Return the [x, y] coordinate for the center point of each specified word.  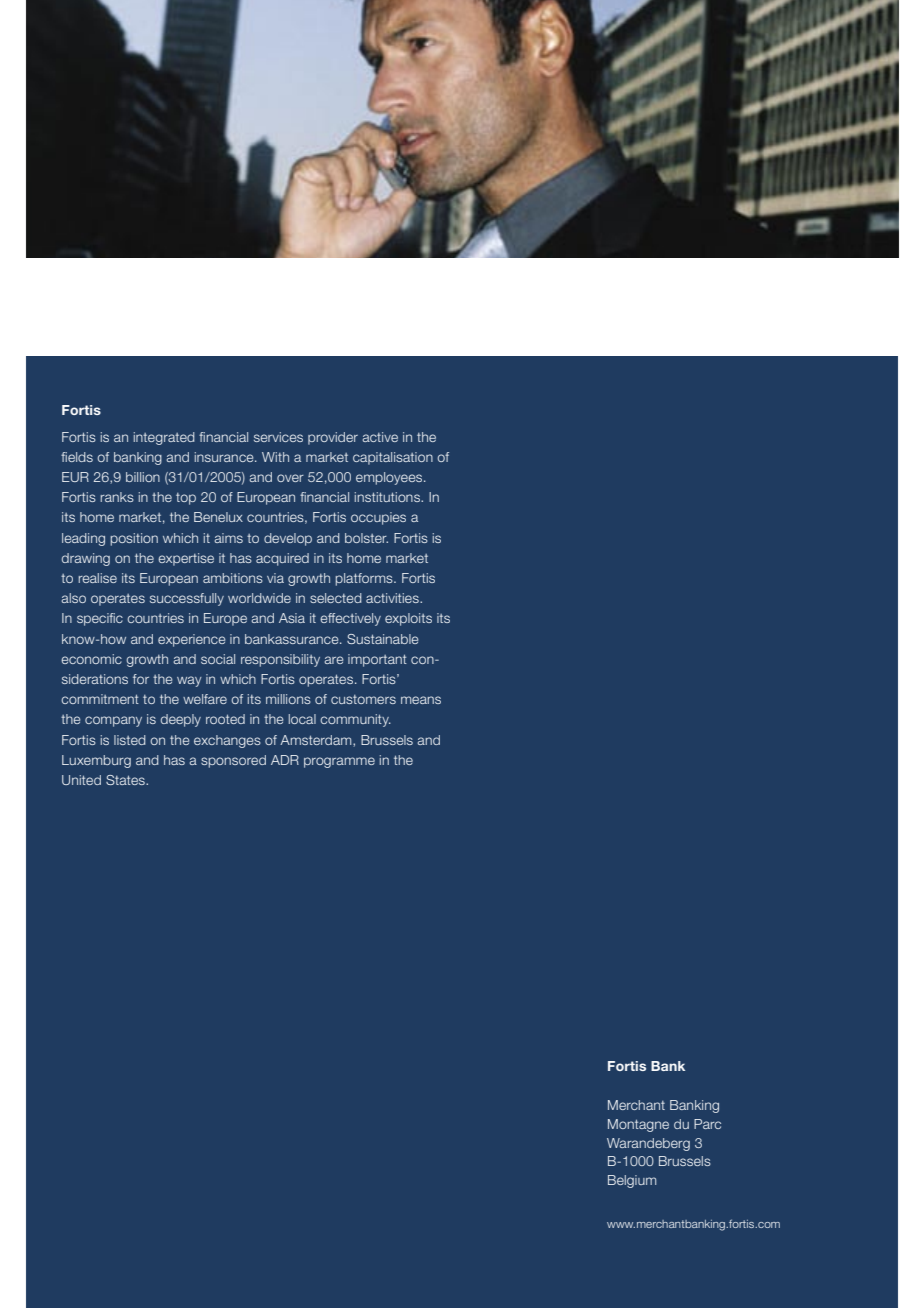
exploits [408, 619]
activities [393, 598]
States [126, 780]
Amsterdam [317, 741]
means [421, 700]
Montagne [638, 1125]
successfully [187, 599]
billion [143, 477]
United [81, 780]
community [355, 720]
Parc [707, 1124]
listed [130, 740]
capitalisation [393, 458]
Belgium [632, 1181]
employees [390, 478]
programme [339, 762]
